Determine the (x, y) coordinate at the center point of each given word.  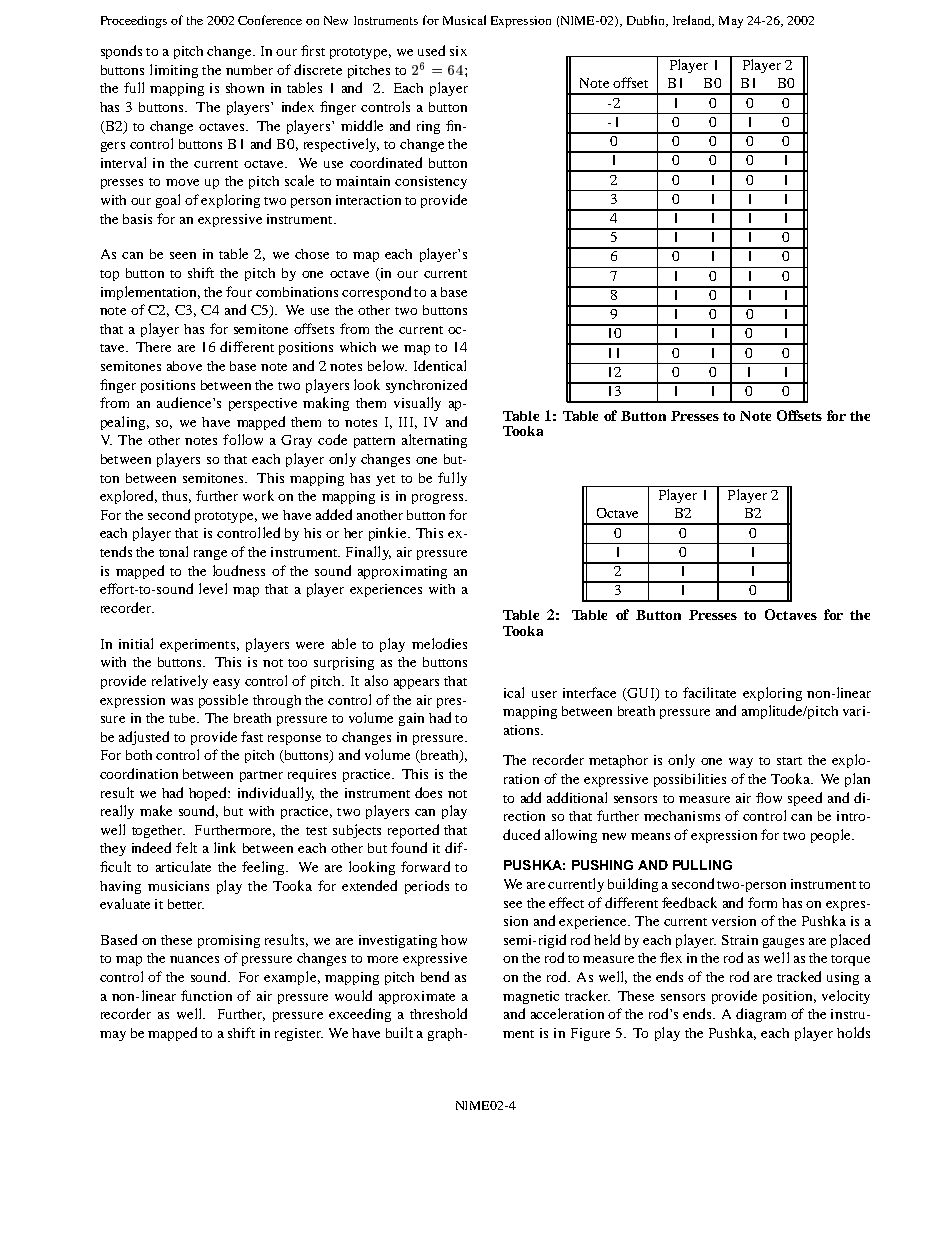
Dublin (647, 21)
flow (769, 797)
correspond (376, 293)
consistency (431, 182)
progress (439, 499)
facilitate (709, 692)
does (428, 792)
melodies (439, 643)
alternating (434, 441)
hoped (209, 794)
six (458, 51)
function (206, 995)
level (213, 588)
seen (183, 255)
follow (243, 439)
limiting (174, 71)
